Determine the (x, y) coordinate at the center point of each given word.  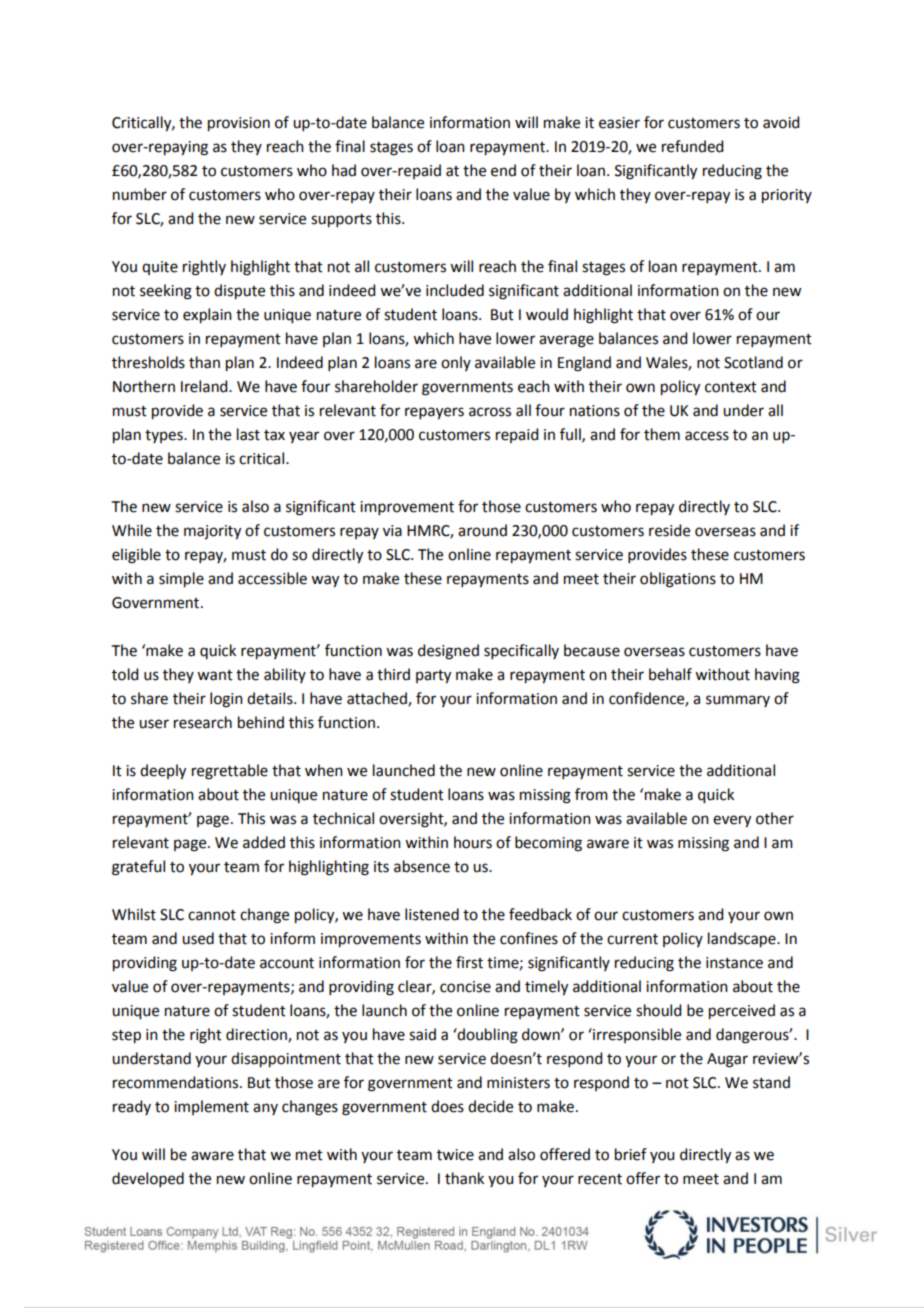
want (215, 675)
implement (211, 1107)
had (344, 170)
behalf (670, 674)
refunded (692, 146)
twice (455, 1155)
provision (239, 124)
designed (448, 652)
